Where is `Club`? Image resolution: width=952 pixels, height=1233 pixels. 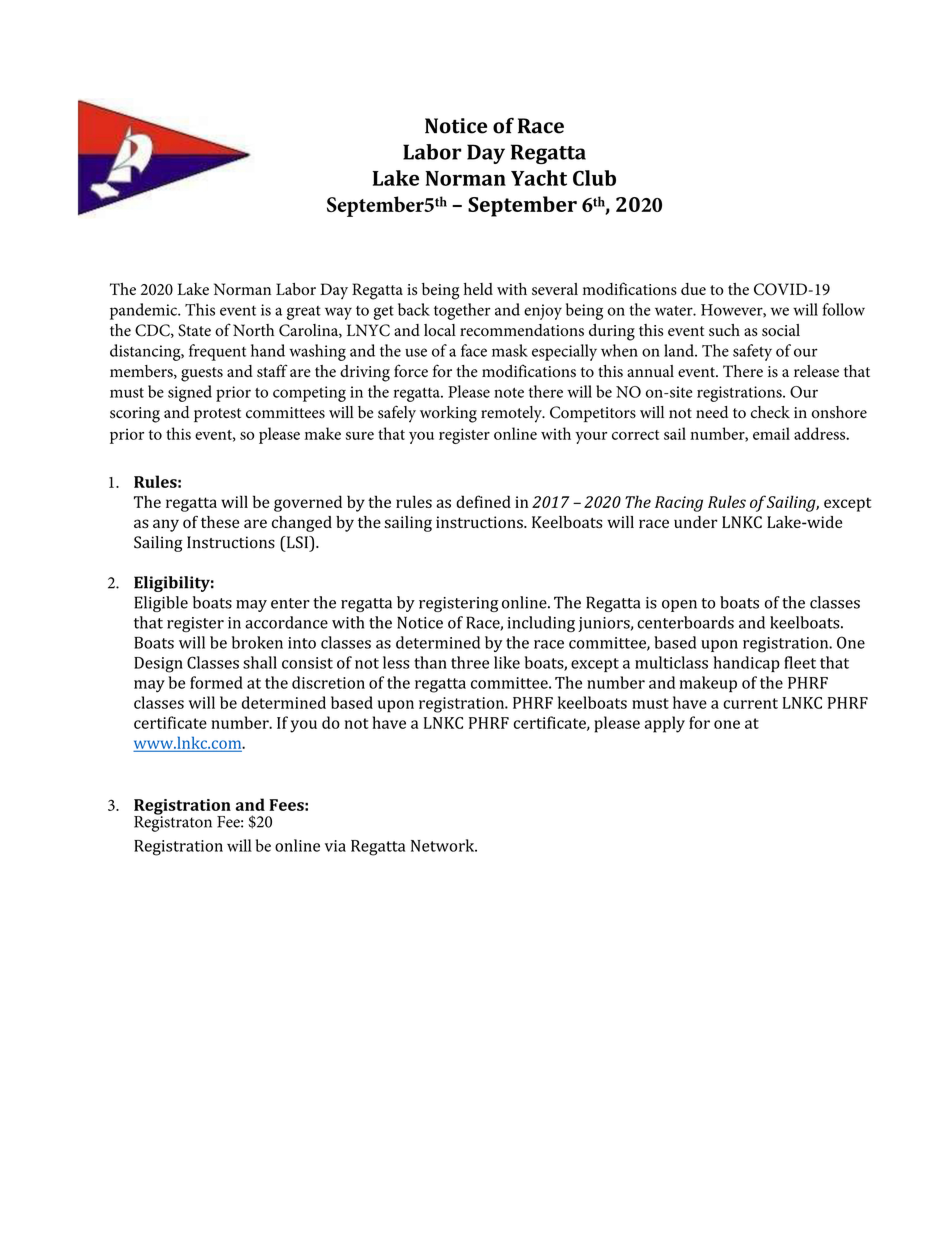
Club is located at coordinates (594, 178).
